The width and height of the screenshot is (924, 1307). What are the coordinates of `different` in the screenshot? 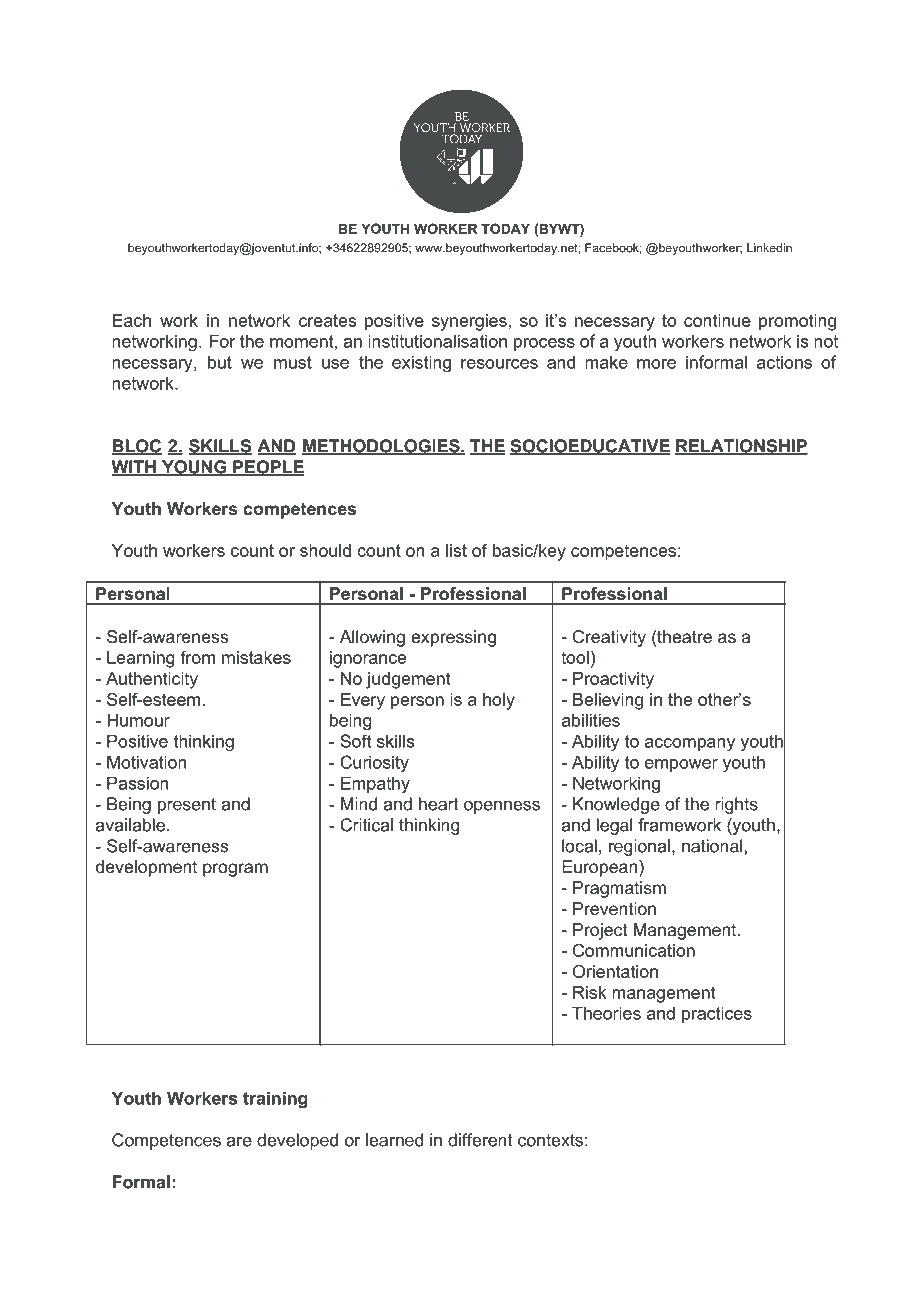 It's located at (480, 1140).
